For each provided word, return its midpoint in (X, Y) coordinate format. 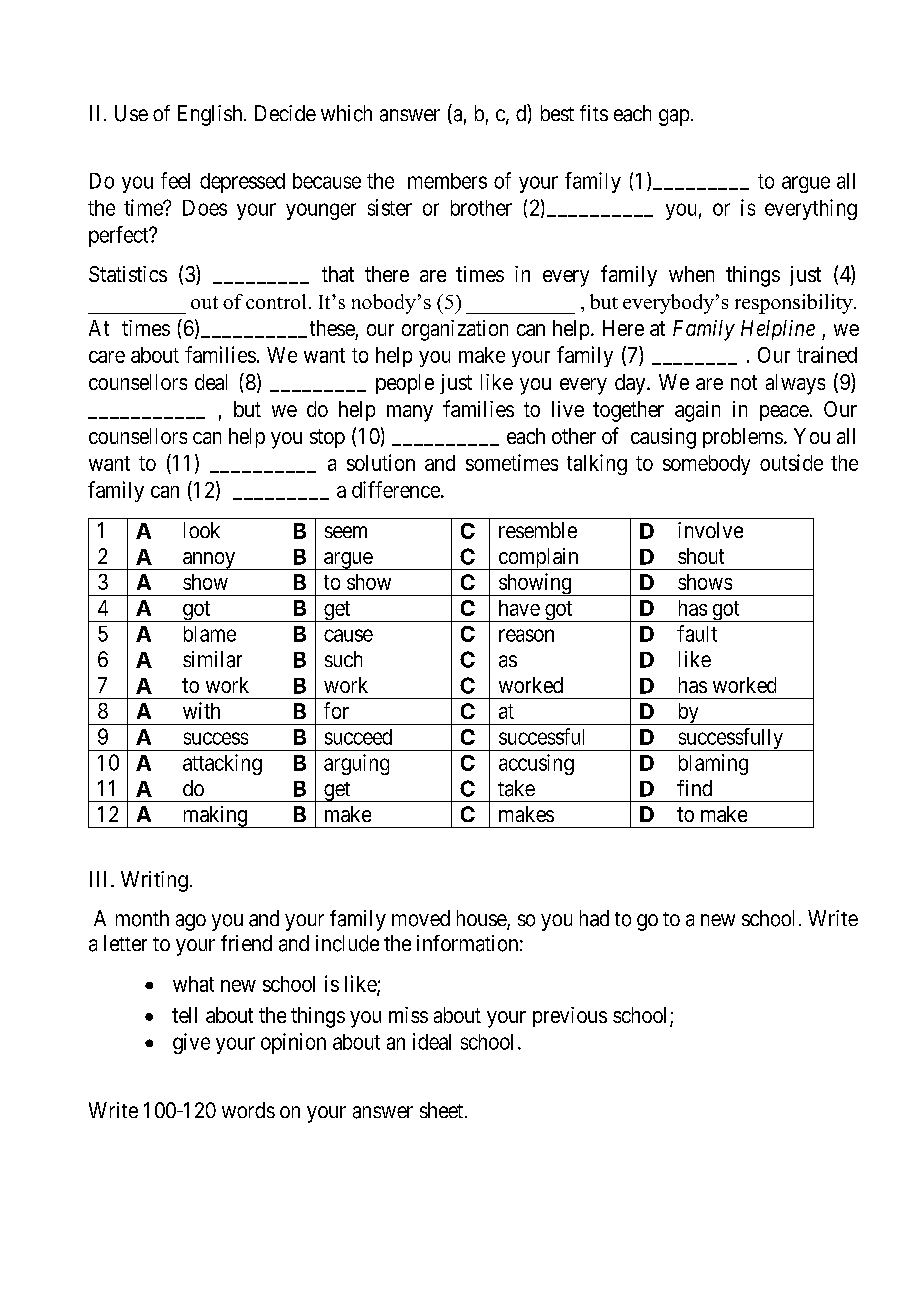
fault (697, 633)
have (519, 608)
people (405, 384)
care (107, 357)
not (744, 382)
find (694, 788)
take (516, 788)
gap (674, 117)
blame (210, 634)
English (211, 115)
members (447, 181)
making (214, 817)
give (191, 1043)
